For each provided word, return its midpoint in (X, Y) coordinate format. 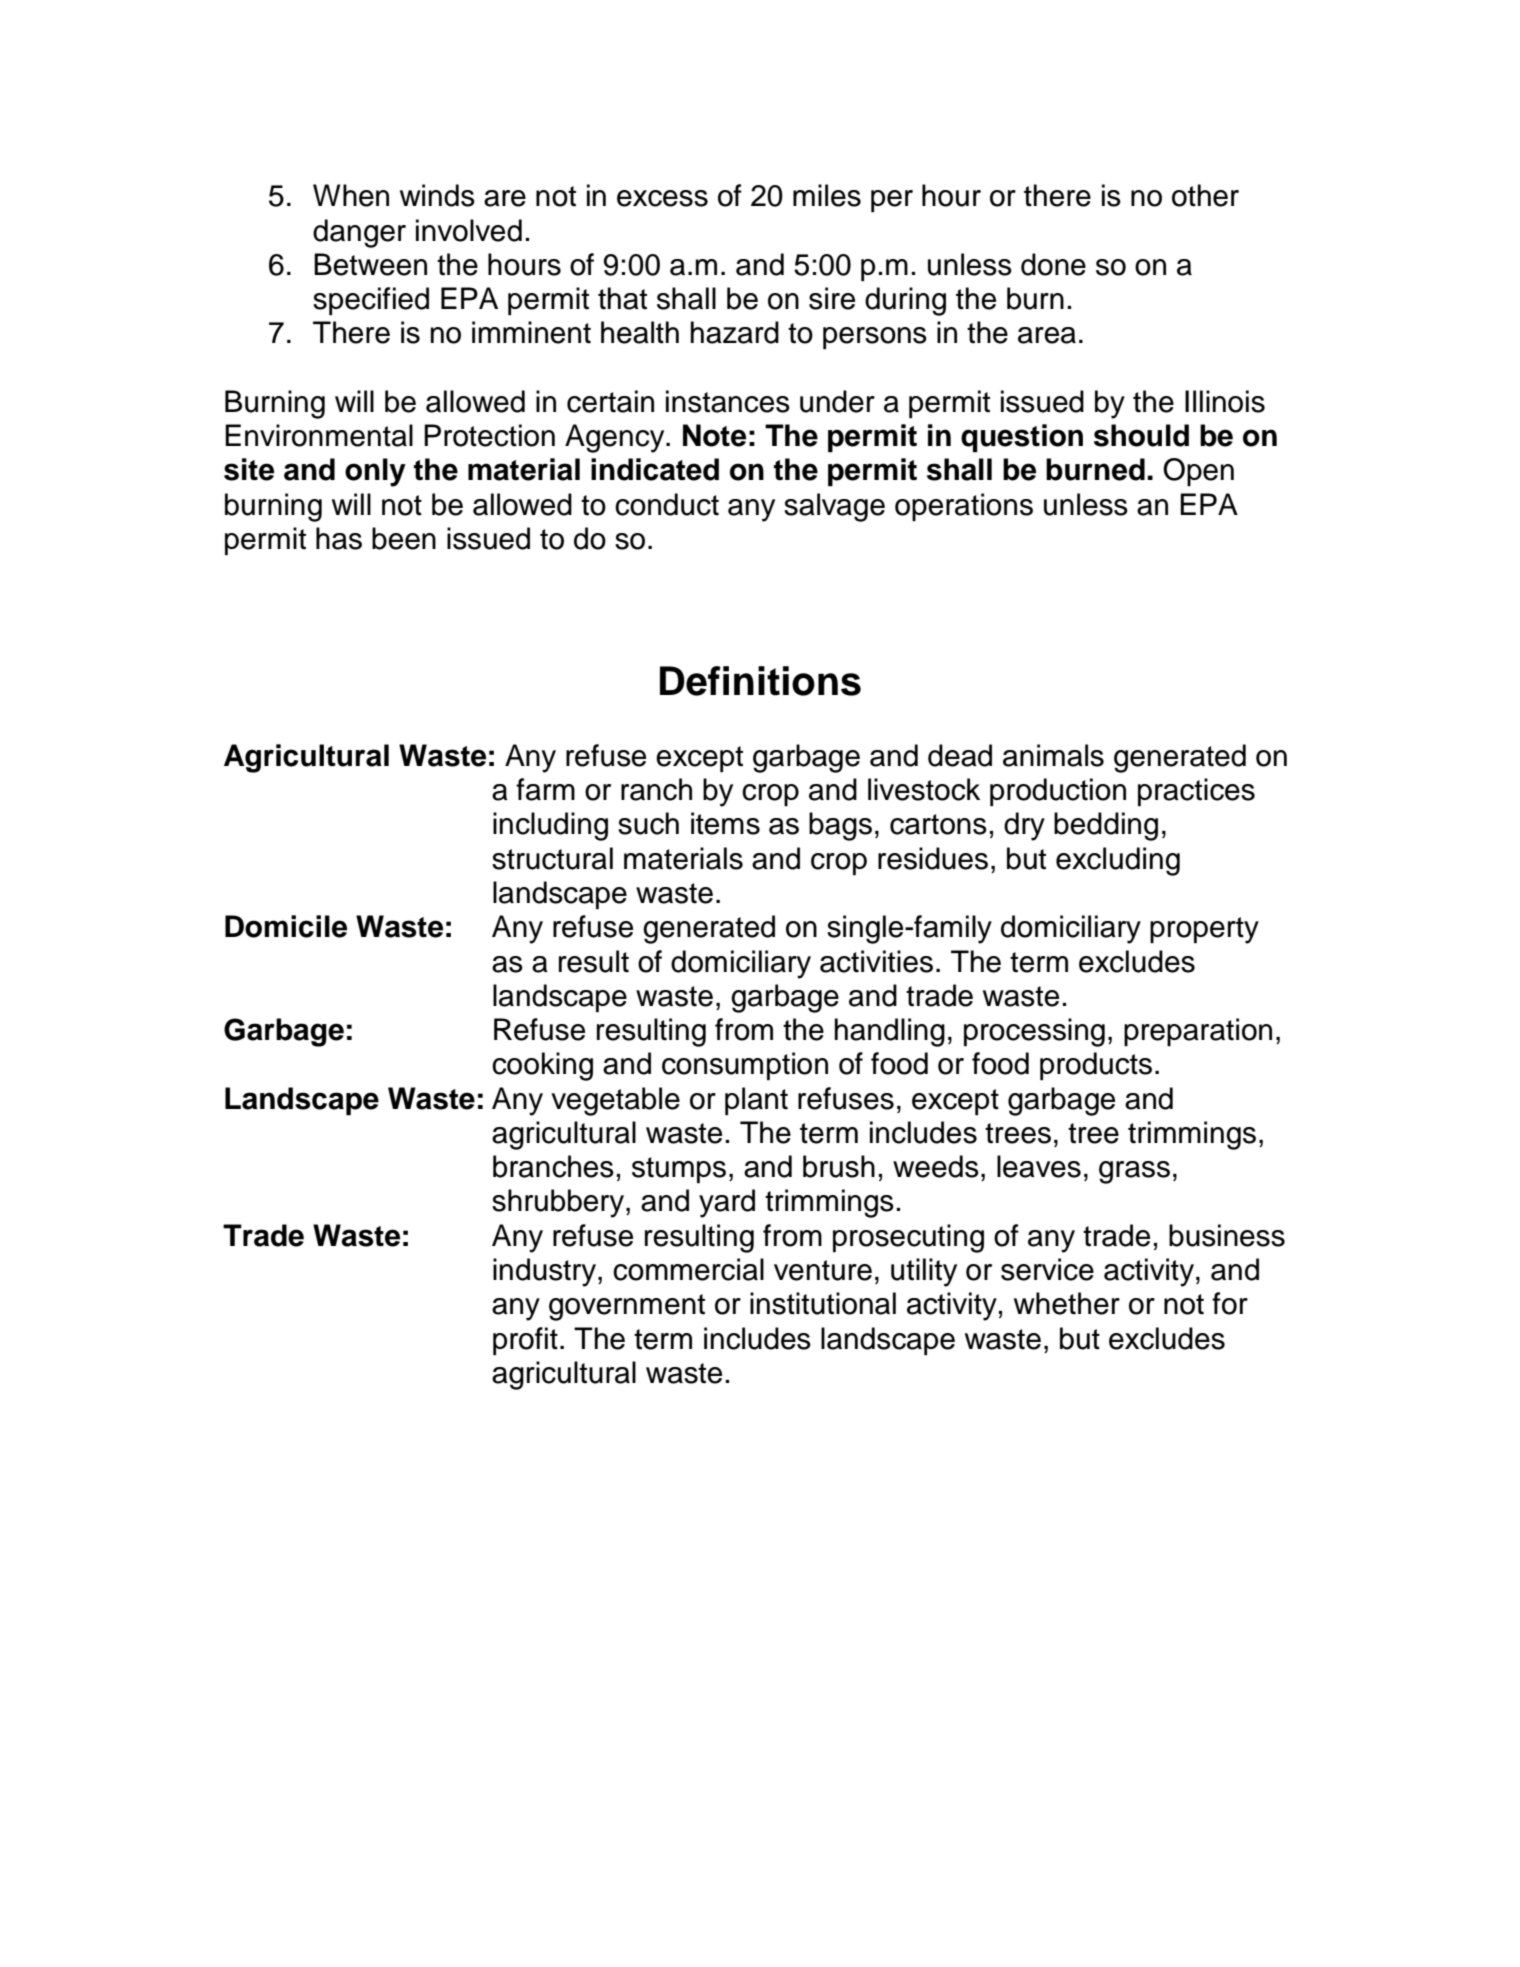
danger (359, 233)
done (1053, 264)
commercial (688, 1269)
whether (1067, 1303)
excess (662, 198)
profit (525, 1341)
